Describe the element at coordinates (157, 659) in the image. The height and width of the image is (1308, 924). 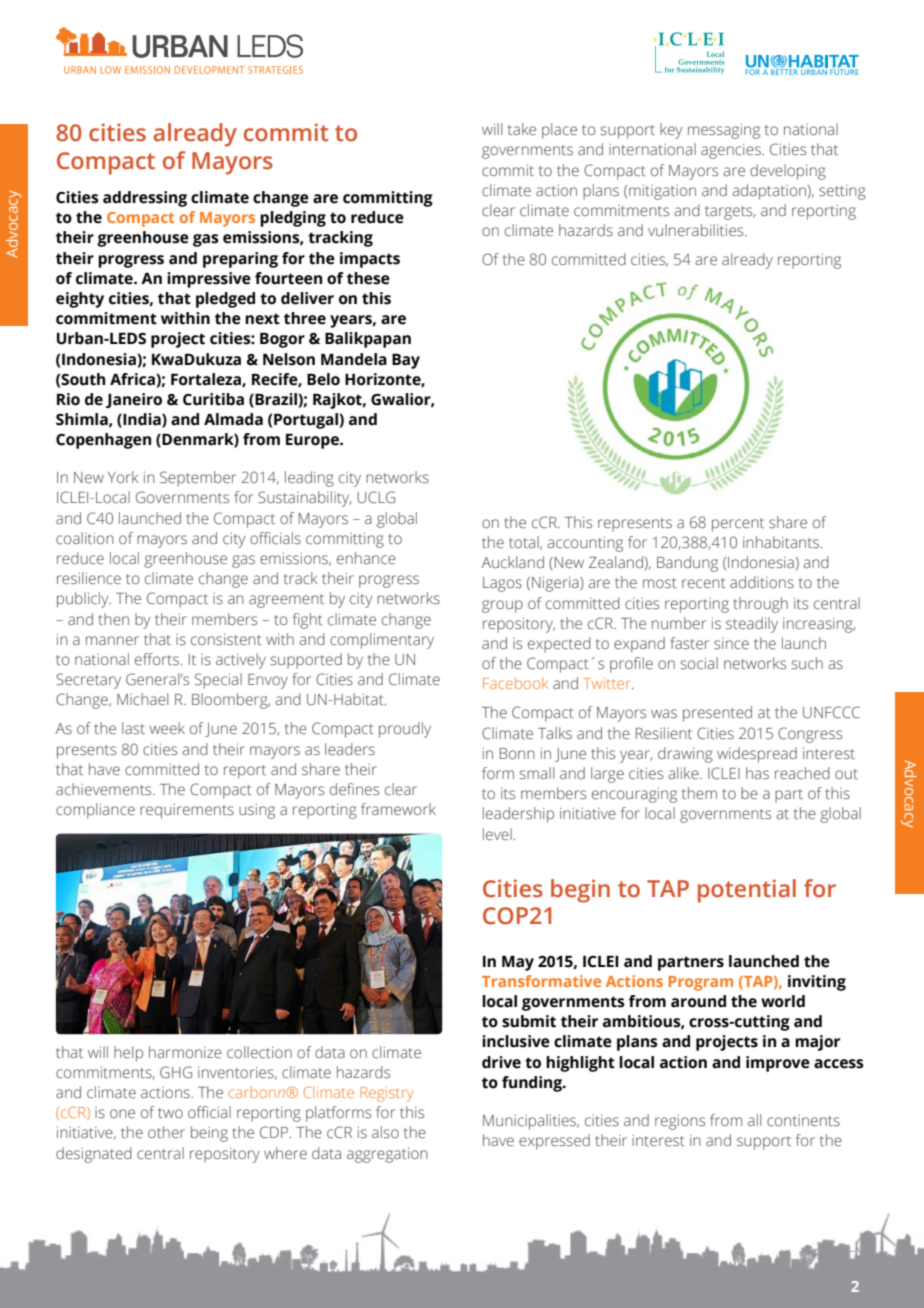
I see `efforts` at that location.
